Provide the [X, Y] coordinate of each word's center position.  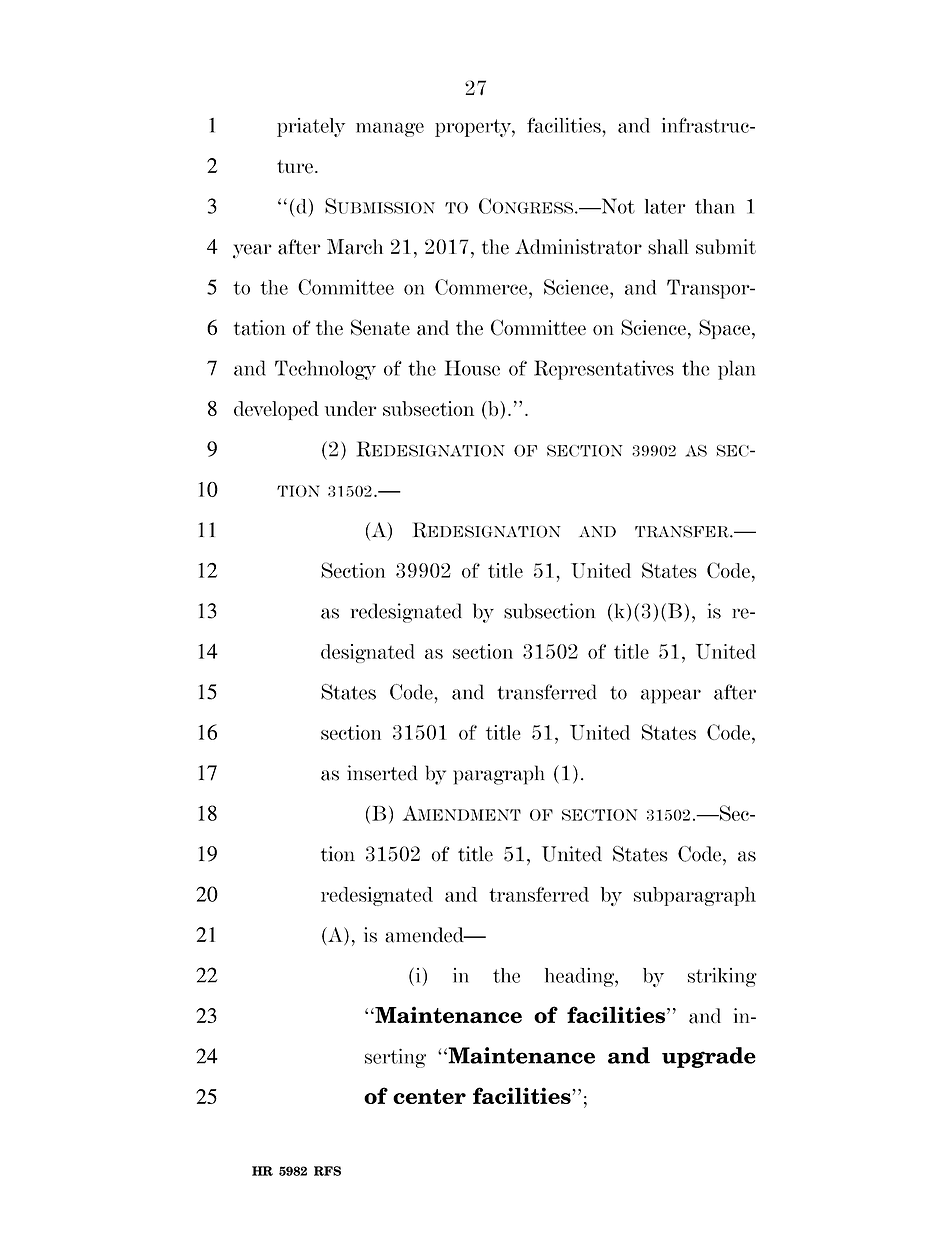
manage [390, 129]
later [665, 206]
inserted [382, 773]
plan [736, 370]
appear [671, 696]
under [350, 408]
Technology [325, 370]
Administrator [578, 247]
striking [722, 977]
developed [276, 410]
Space [724, 329]
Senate [380, 327]
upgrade [709, 1057]
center [429, 1096]
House [472, 368]
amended [425, 935]
